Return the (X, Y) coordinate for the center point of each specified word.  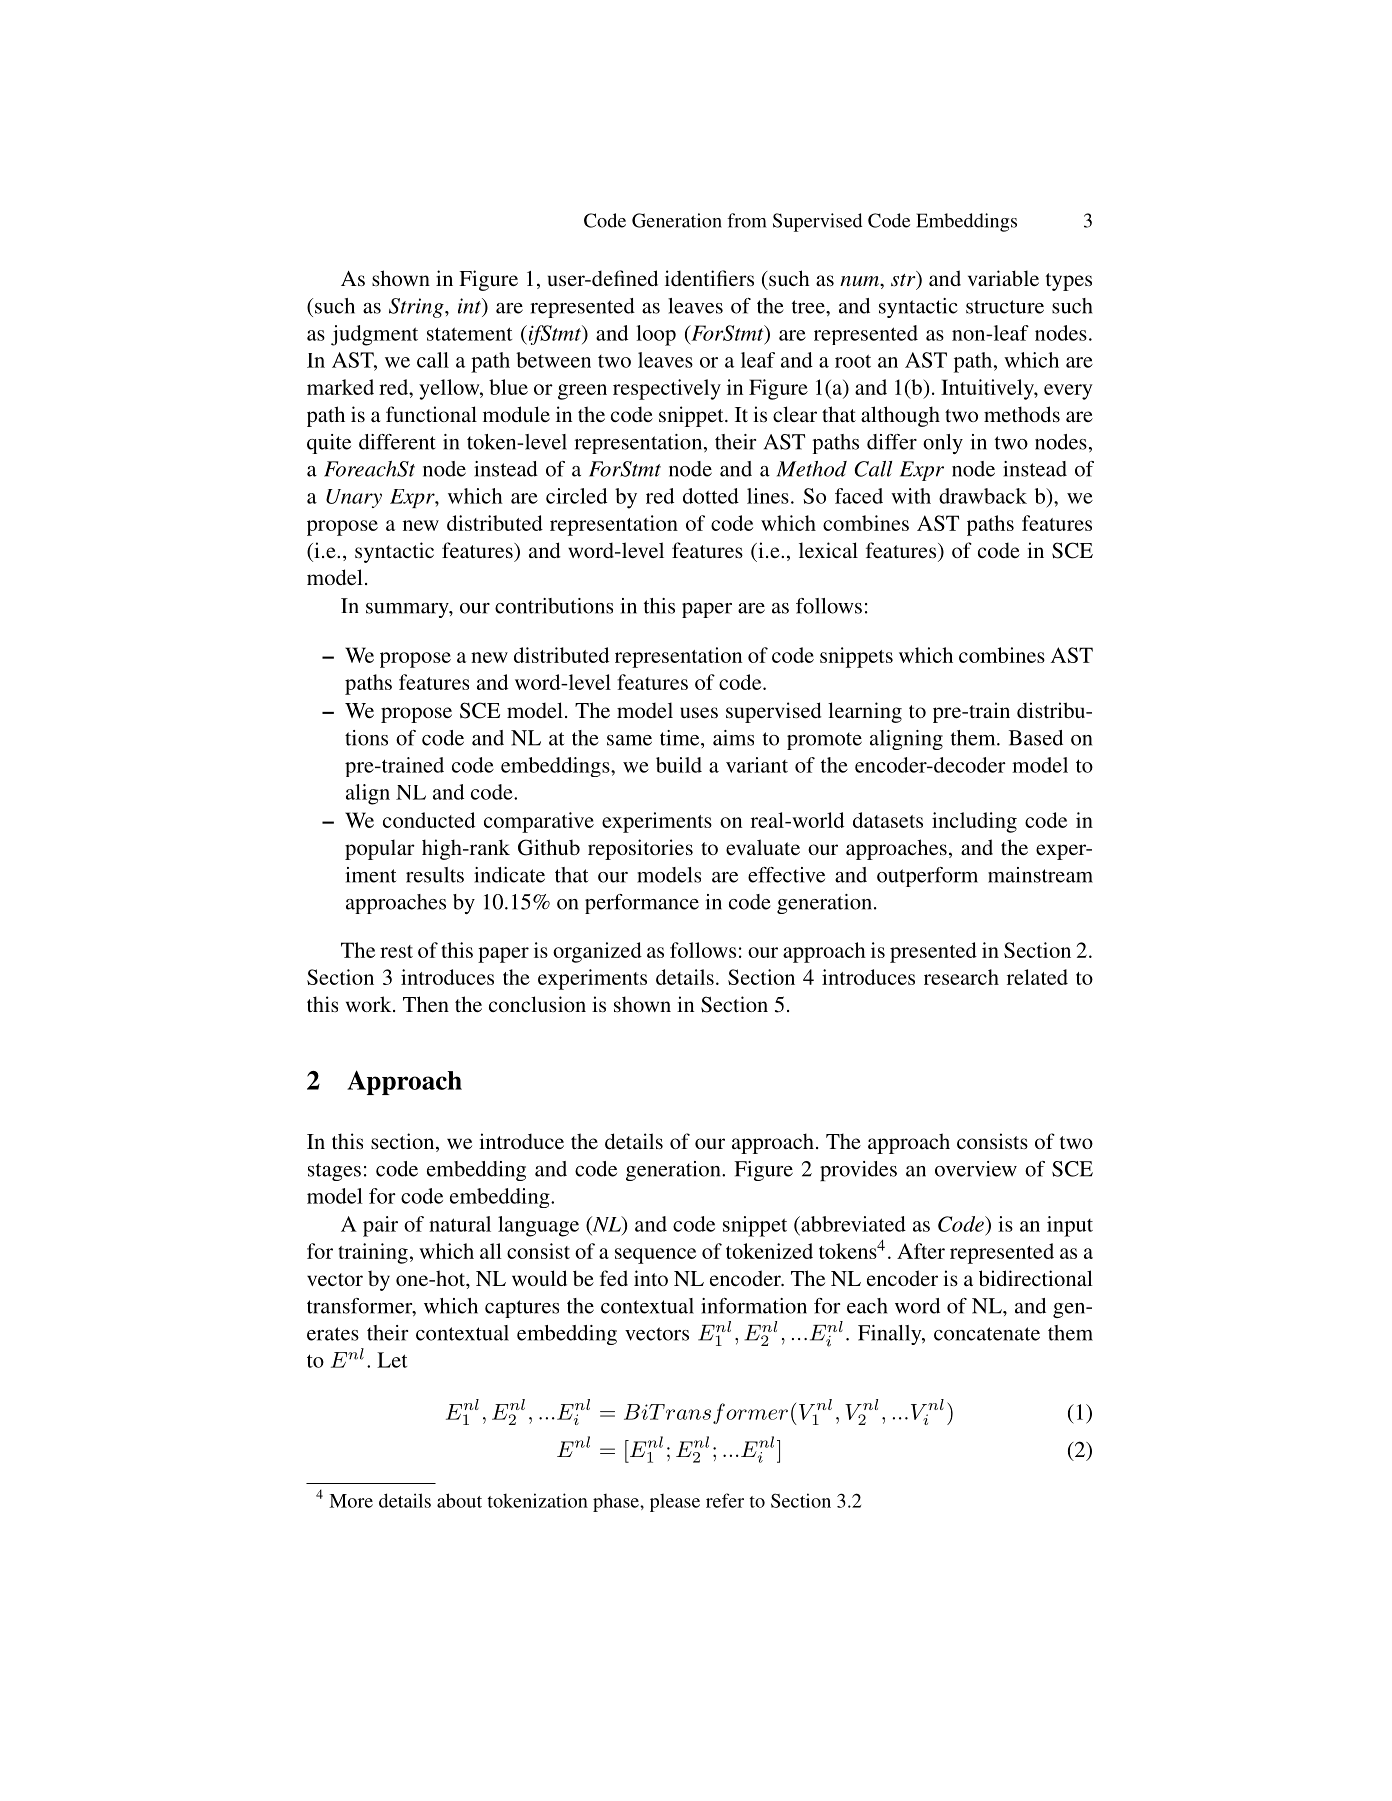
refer (725, 1500)
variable (1003, 278)
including (974, 822)
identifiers (709, 278)
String (417, 308)
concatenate (987, 1334)
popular (380, 849)
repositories (640, 849)
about (459, 1500)
